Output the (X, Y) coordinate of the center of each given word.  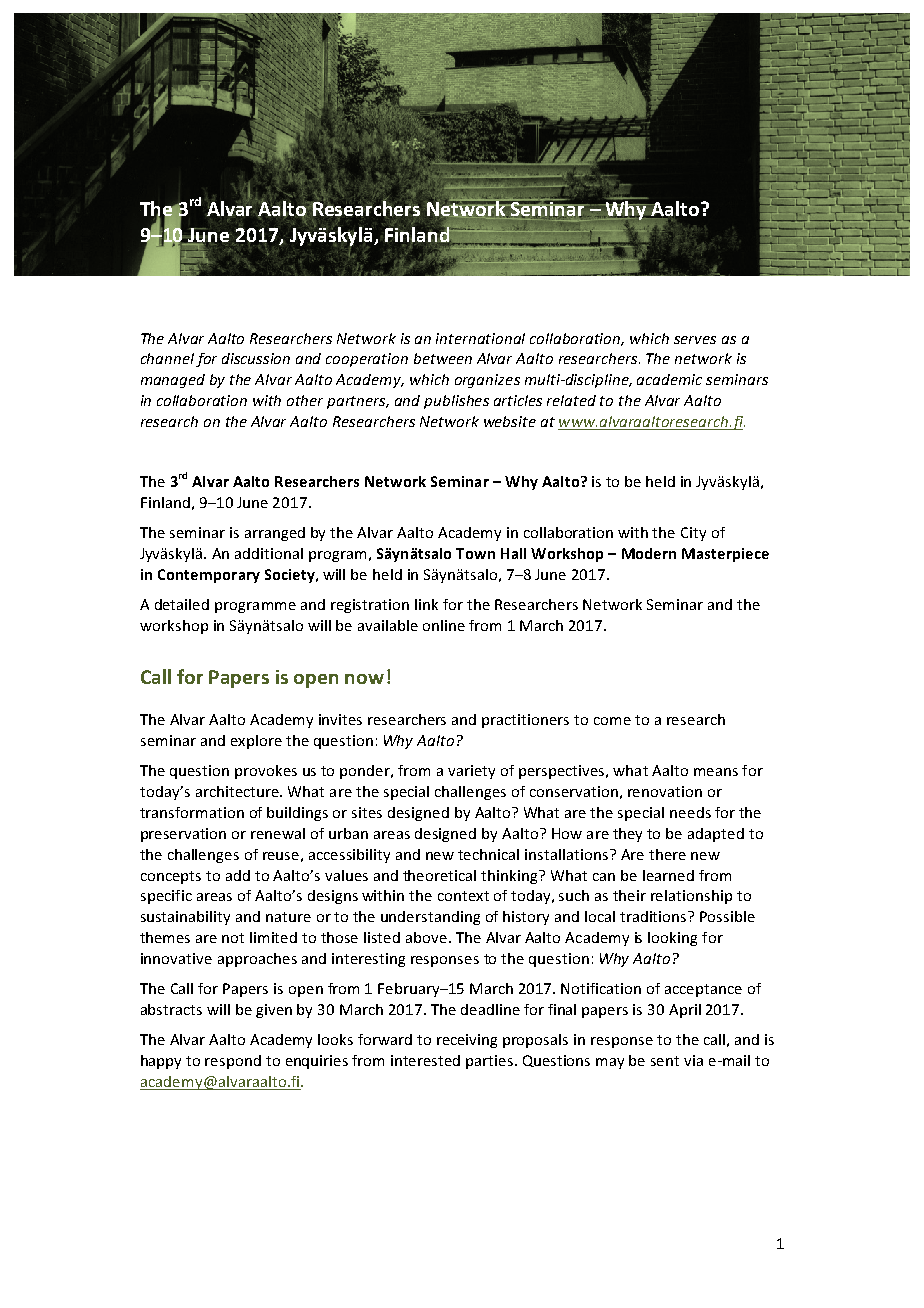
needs (690, 812)
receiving (467, 1041)
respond (233, 1062)
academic (669, 379)
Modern (649, 553)
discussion (256, 358)
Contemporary (209, 576)
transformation (192, 812)
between (443, 358)
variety (471, 772)
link (426, 604)
